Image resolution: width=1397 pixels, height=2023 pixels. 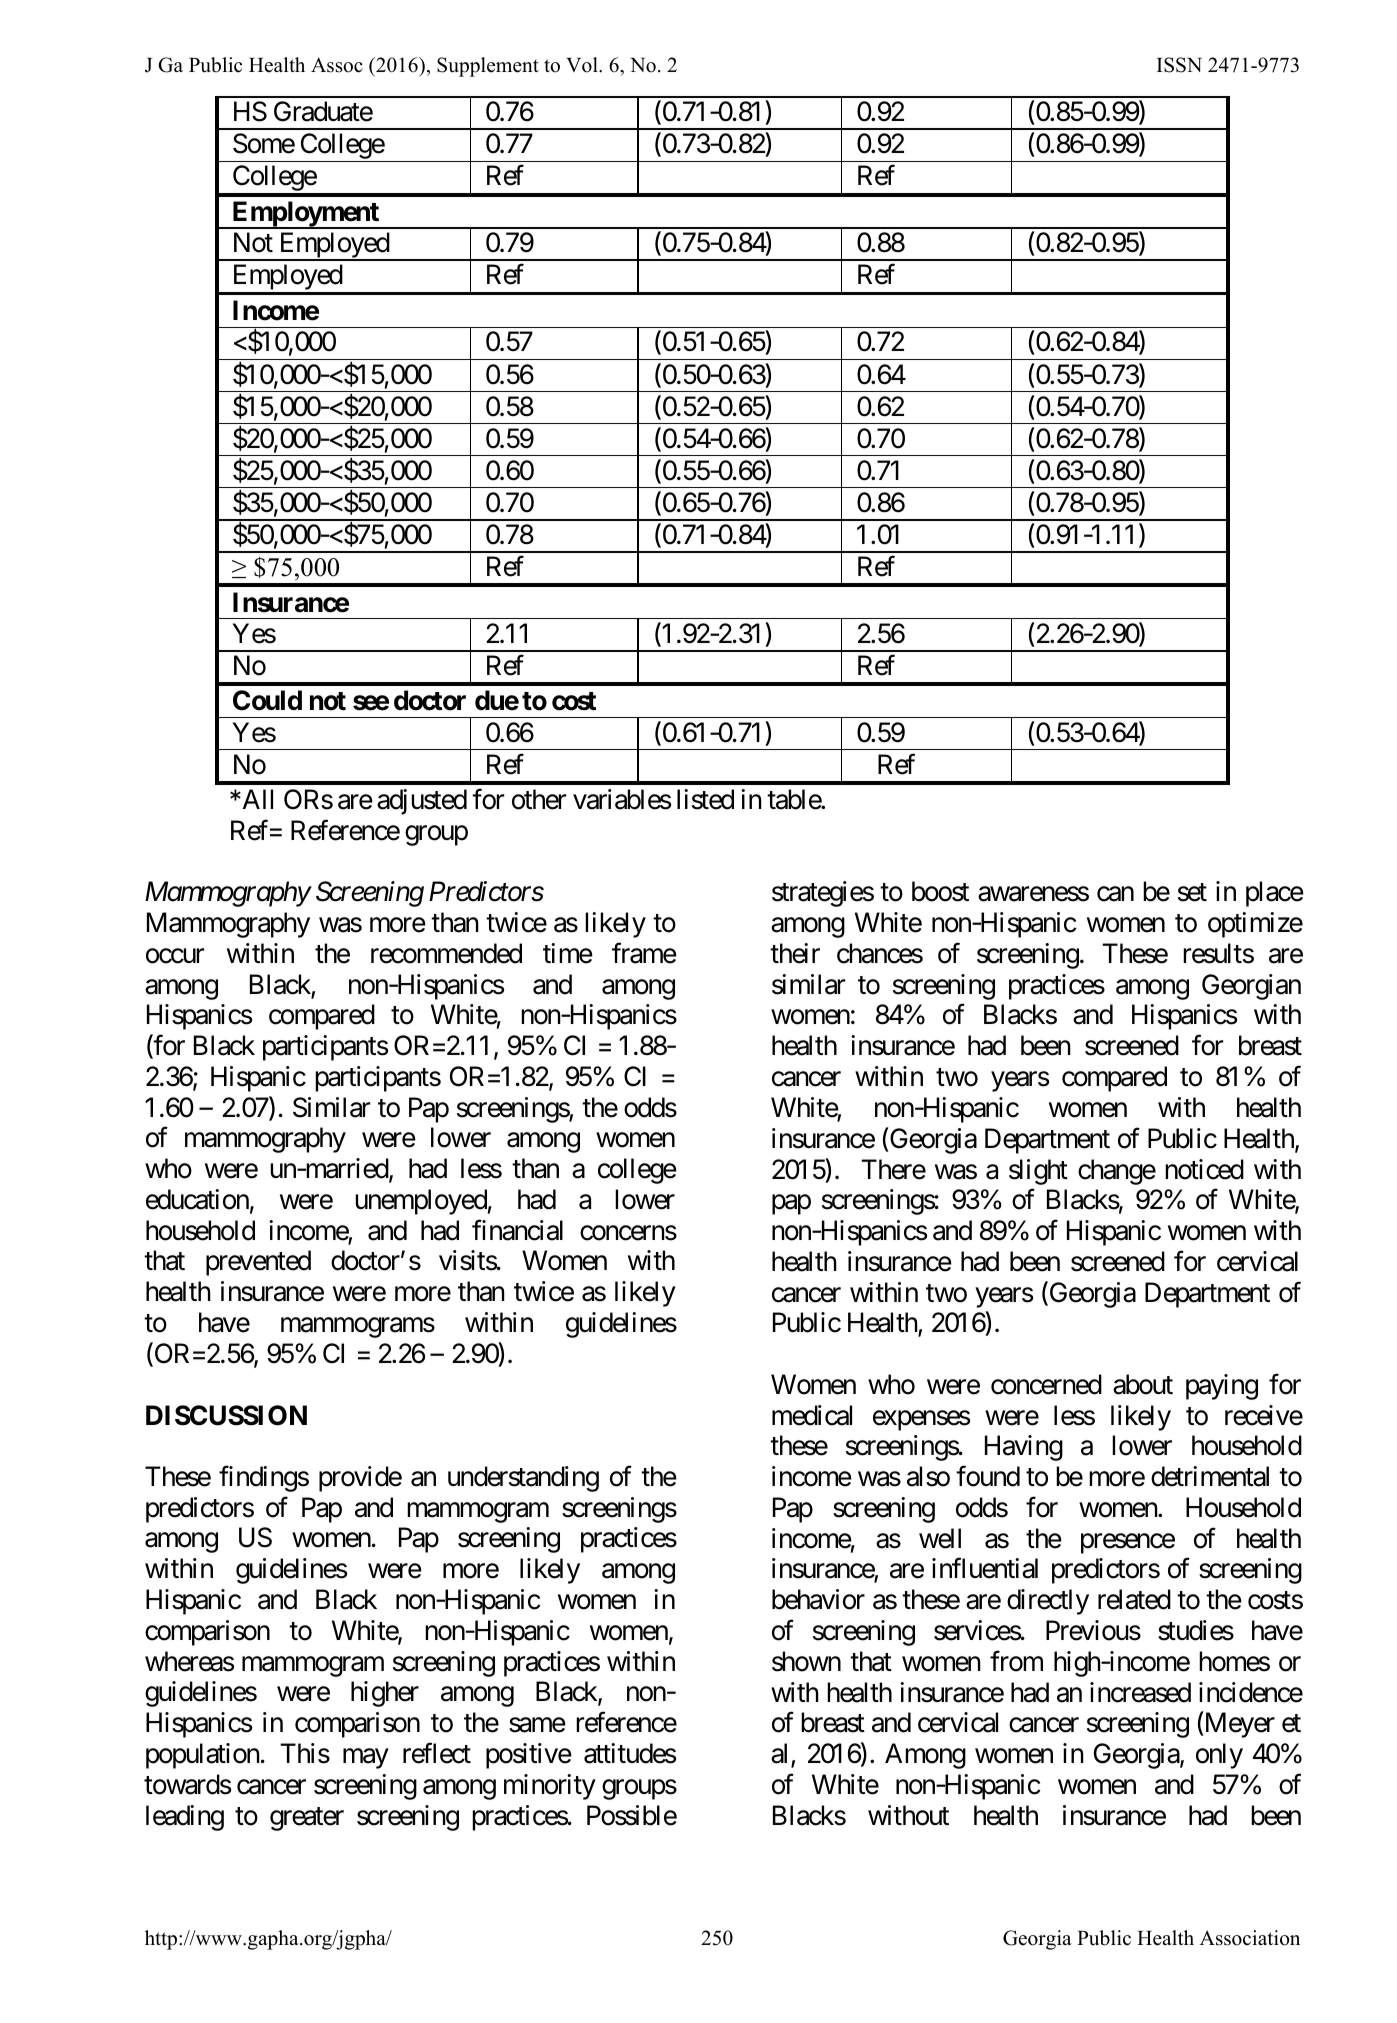 I want to click on prevented, so click(x=258, y=1263).
